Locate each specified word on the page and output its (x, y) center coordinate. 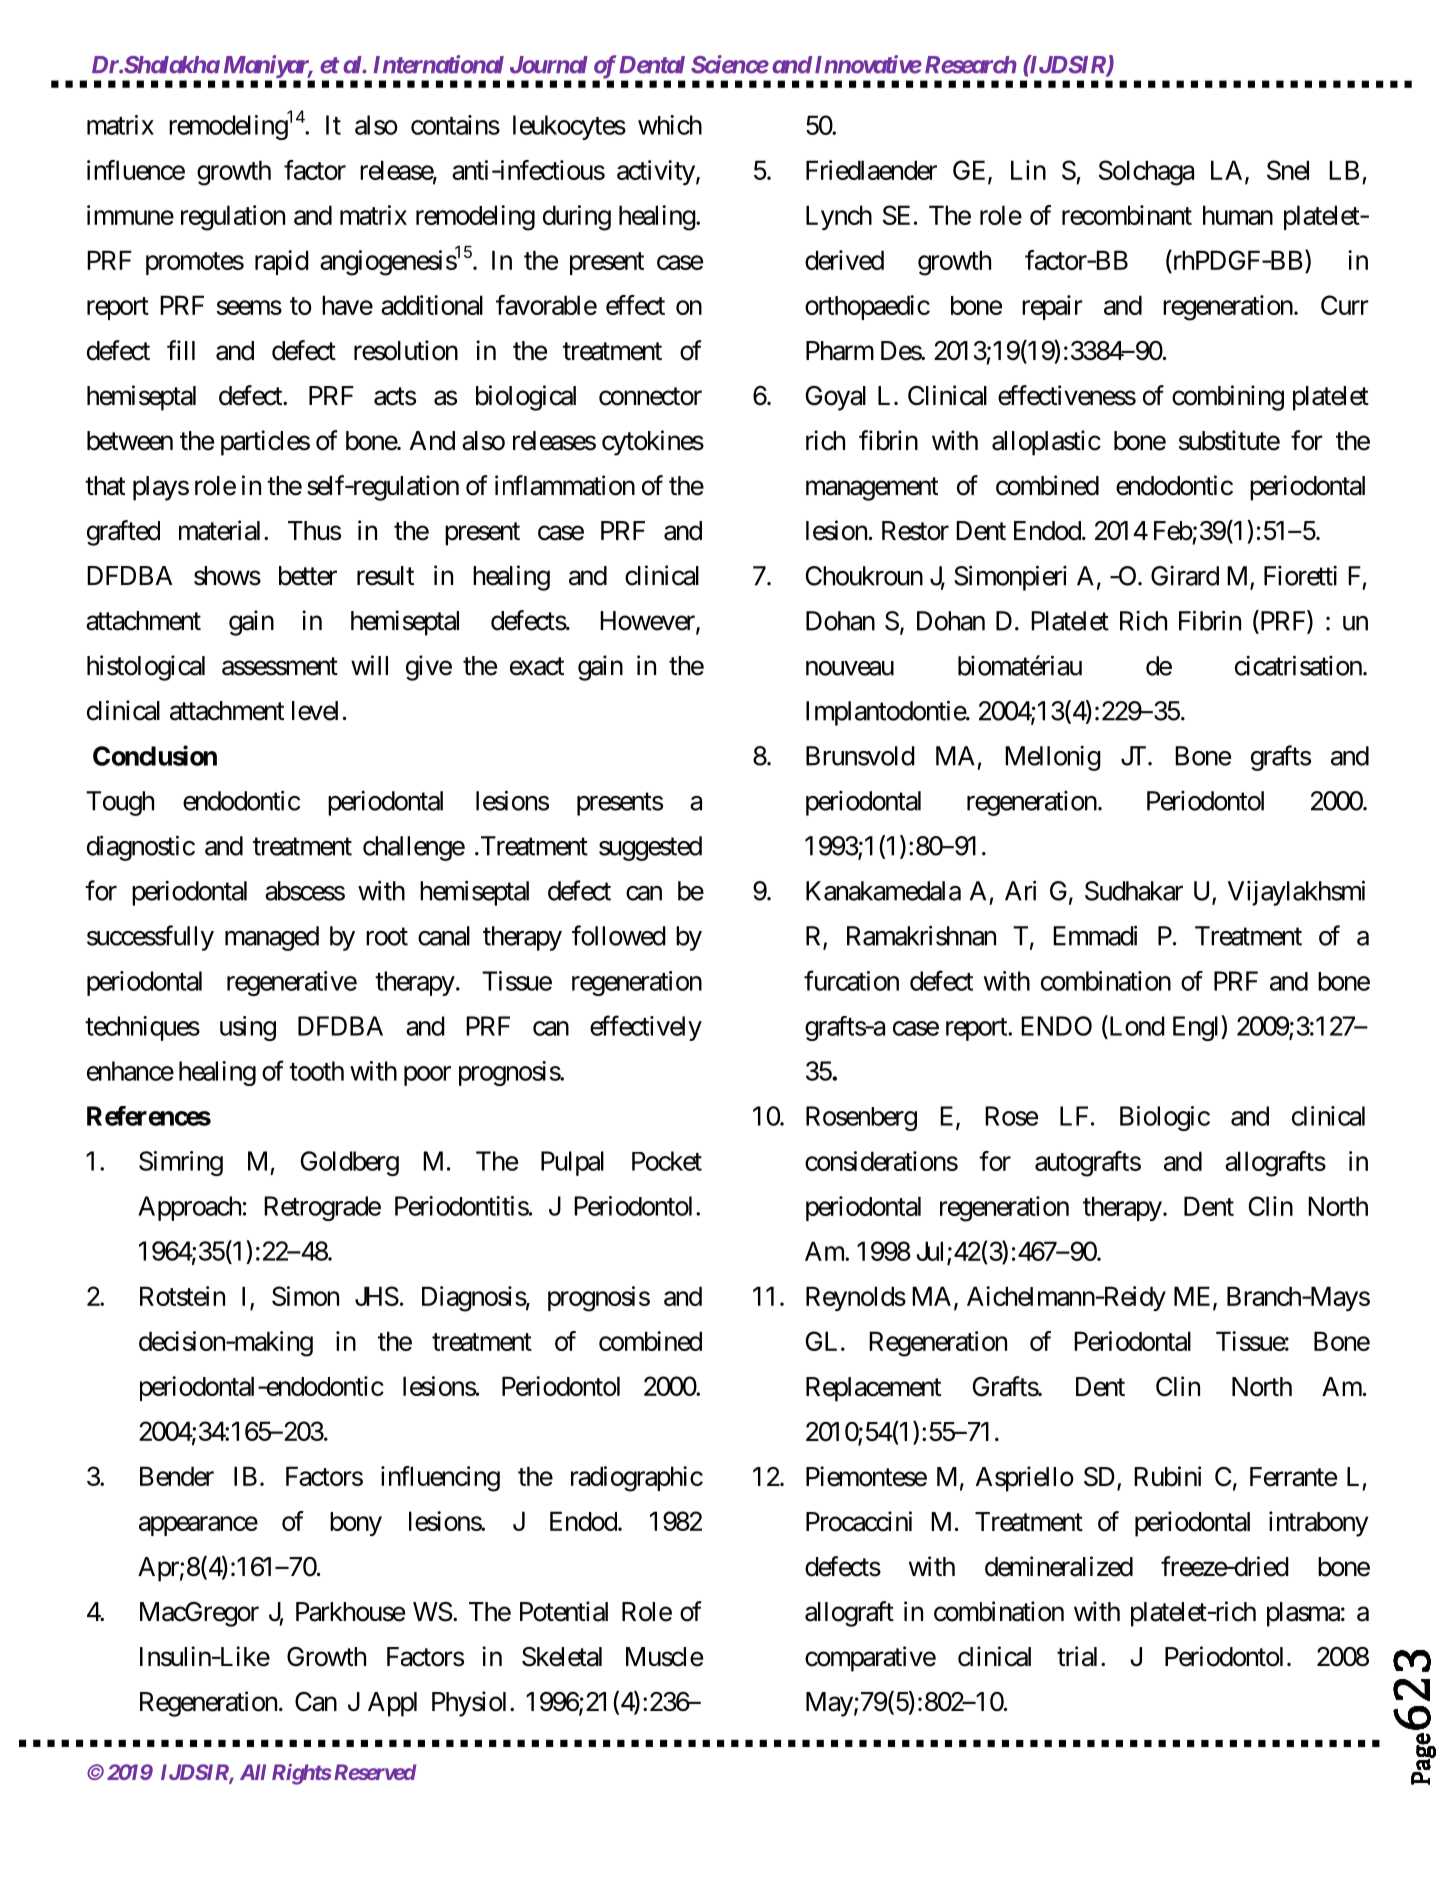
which (670, 125)
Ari (1020, 890)
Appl (392, 1704)
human (1238, 215)
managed (272, 938)
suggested (650, 848)
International (438, 64)
